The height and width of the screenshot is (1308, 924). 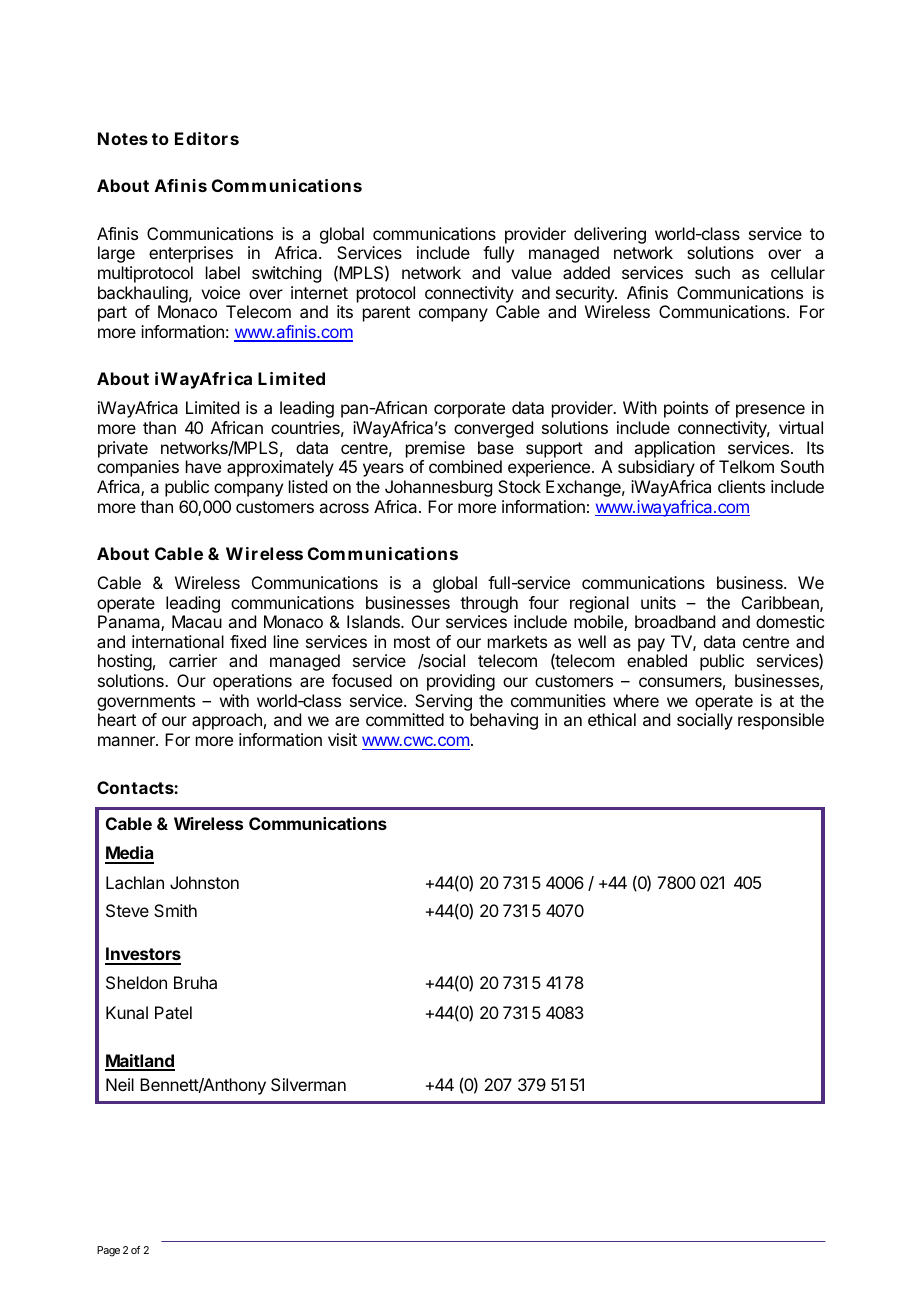 I want to click on providing, so click(x=461, y=682).
